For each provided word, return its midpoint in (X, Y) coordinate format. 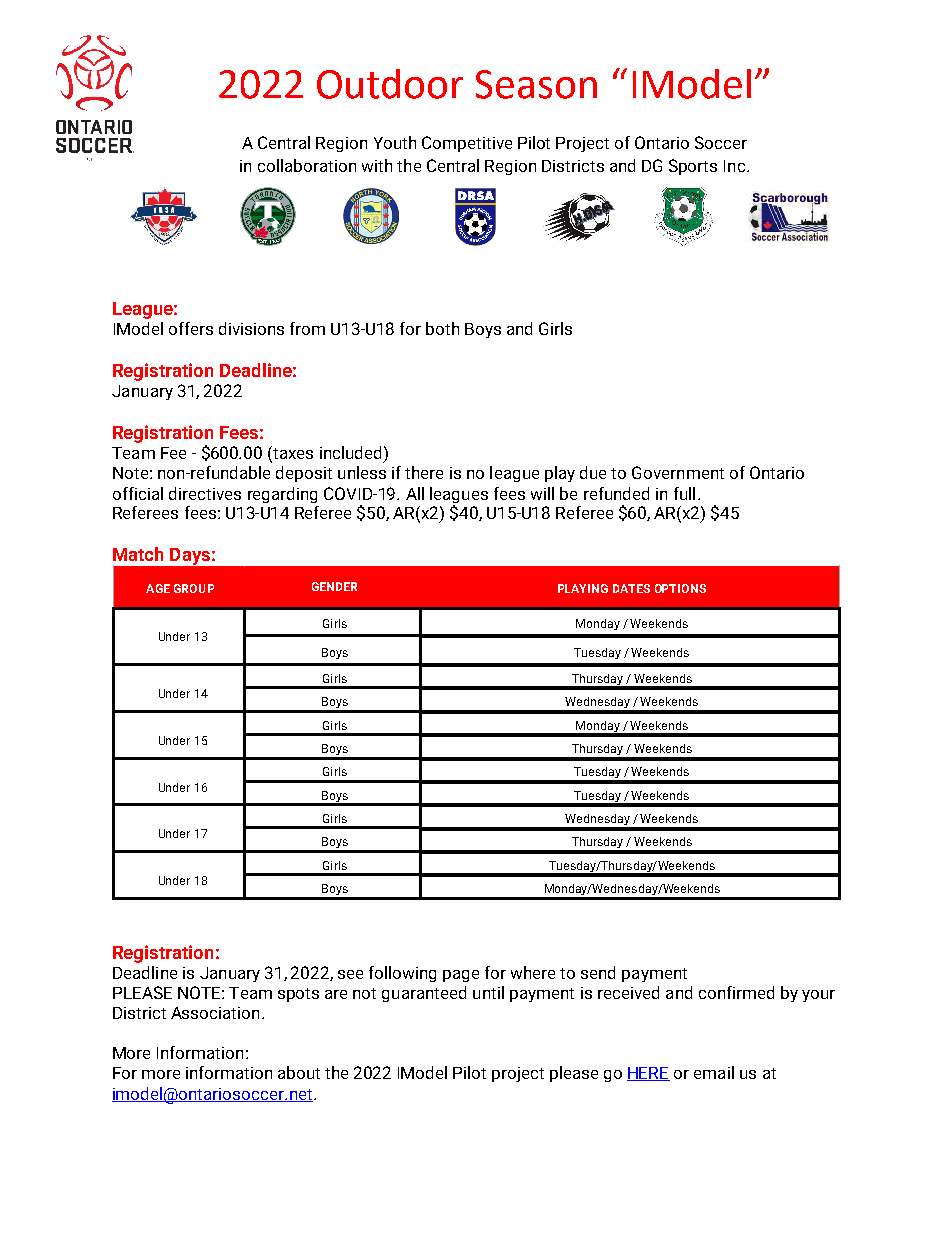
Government (678, 472)
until (488, 992)
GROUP (194, 588)
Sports (693, 167)
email (714, 1072)
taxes (292, 454)
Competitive (467, 144)
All (415, 493)
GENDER (334, 586)
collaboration (307, 165)
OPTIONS (680, 588)
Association (215, 1013)
